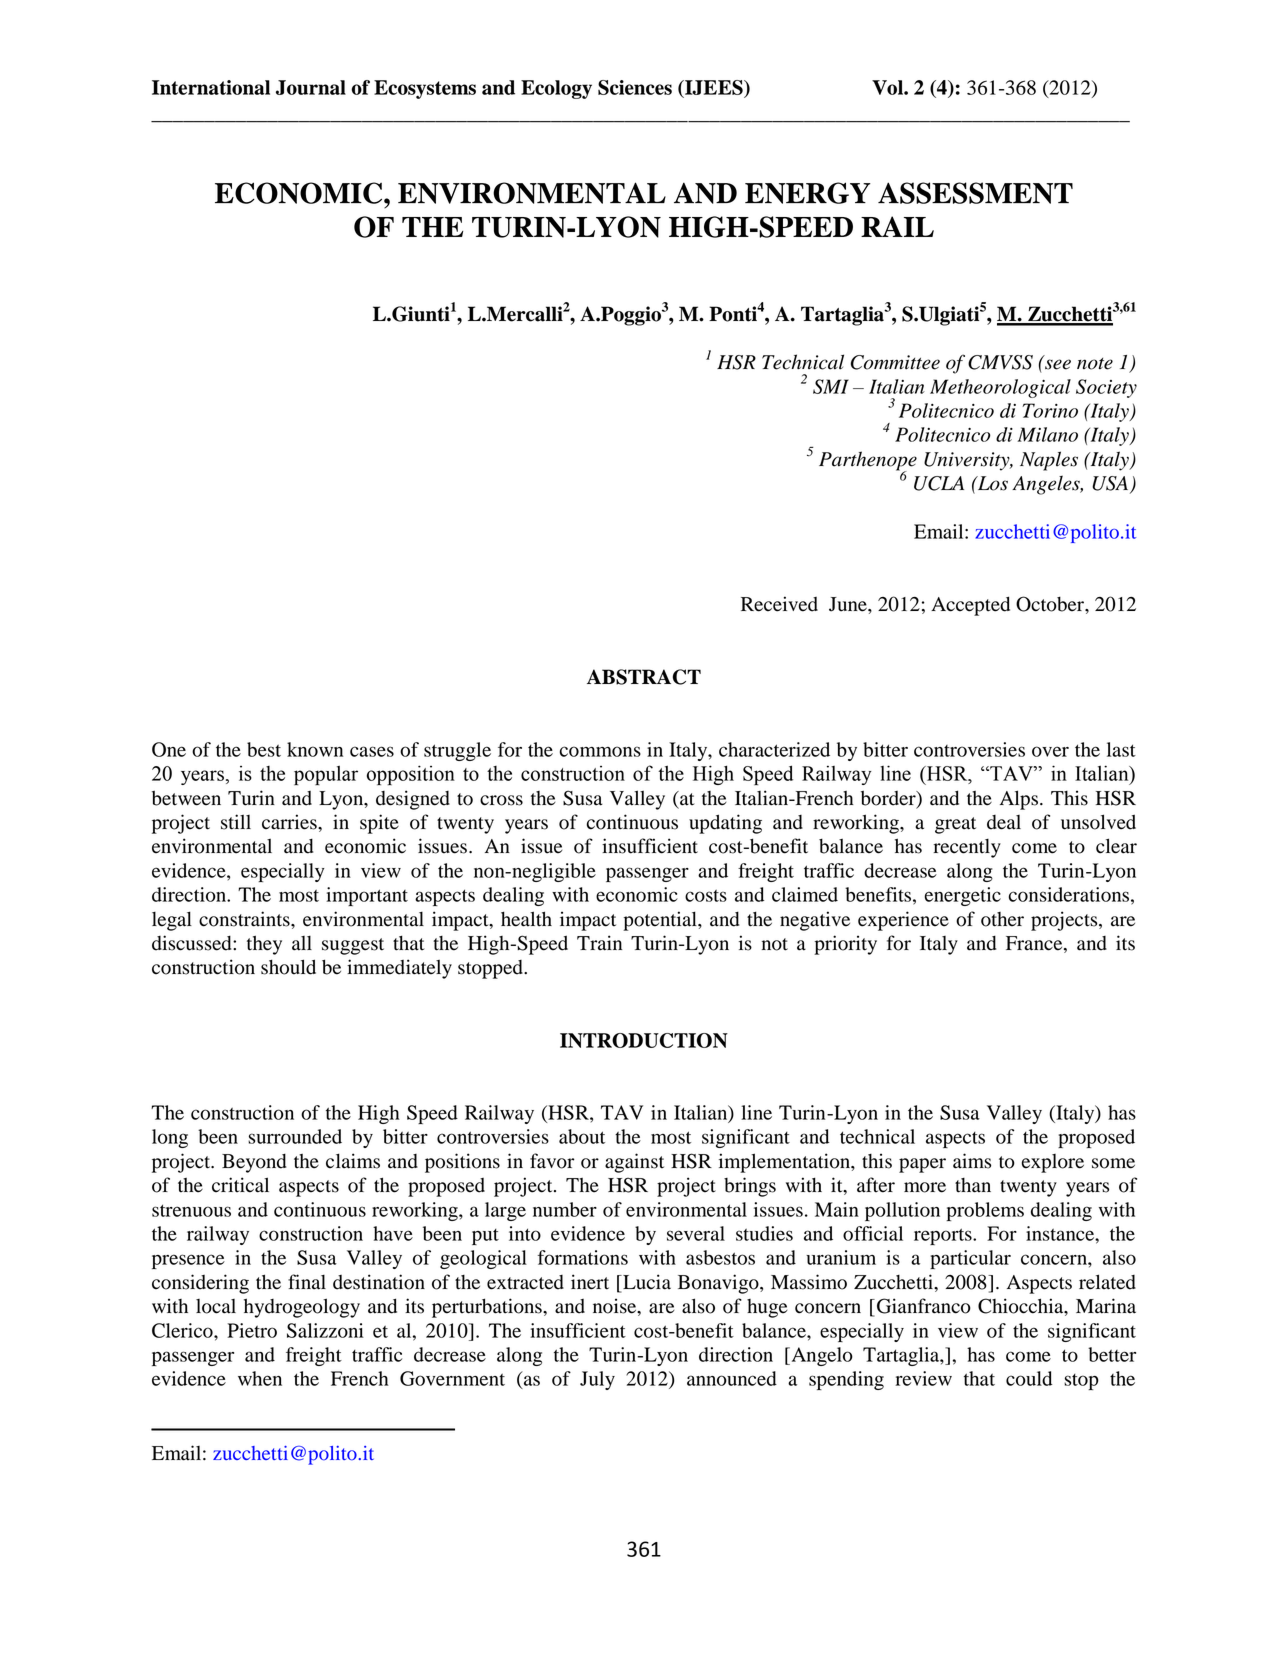 This page has height=1667, width=1288. What do you see at coordinates (635, 87) in the page?
I see `Sciences` at bounding box center [635, 87].
